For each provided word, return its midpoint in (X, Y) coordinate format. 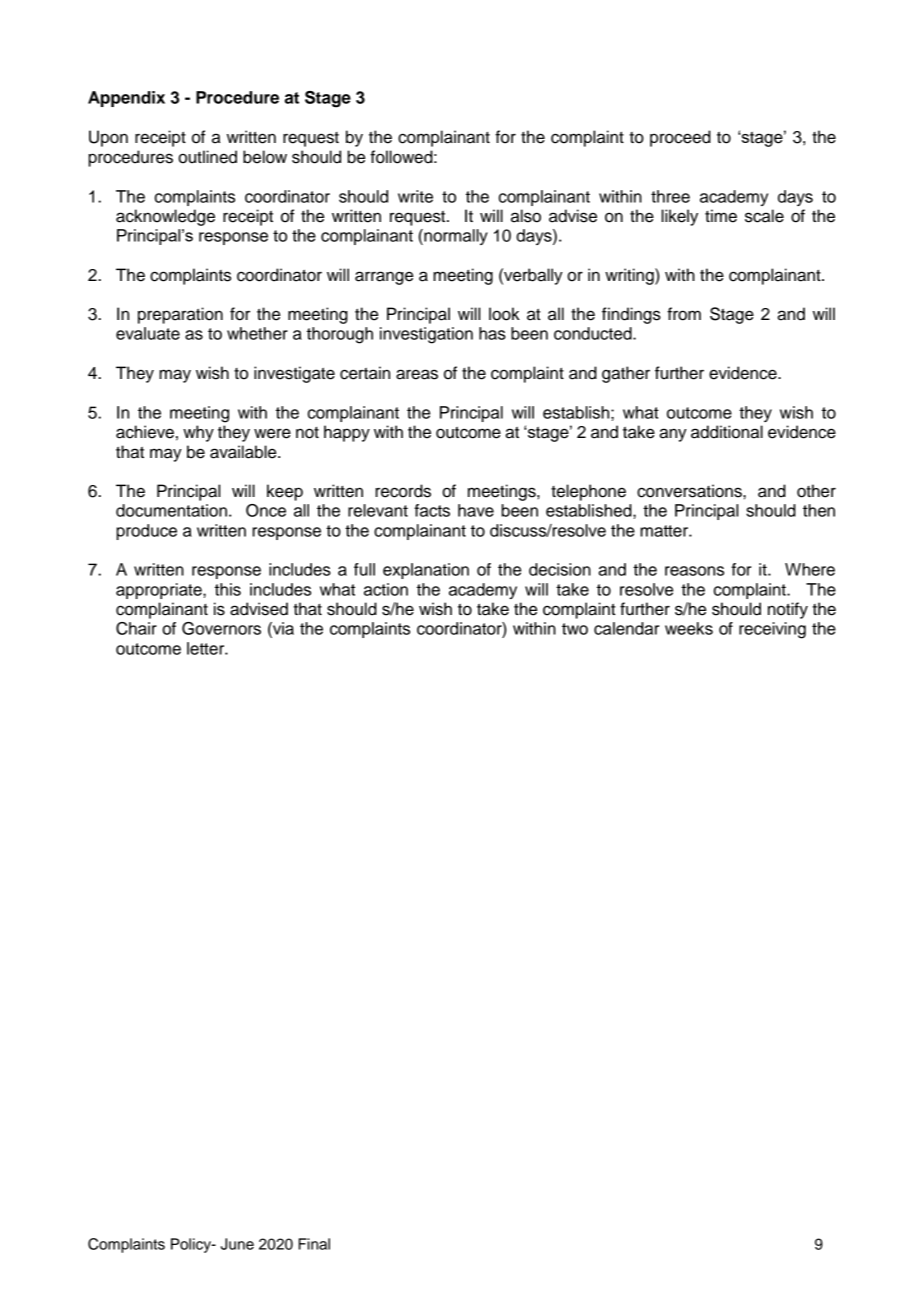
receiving (772, 630)
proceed (680, 138)
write (415, 196)
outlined (207, 157)
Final (314, 1244)
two (575, 629)
